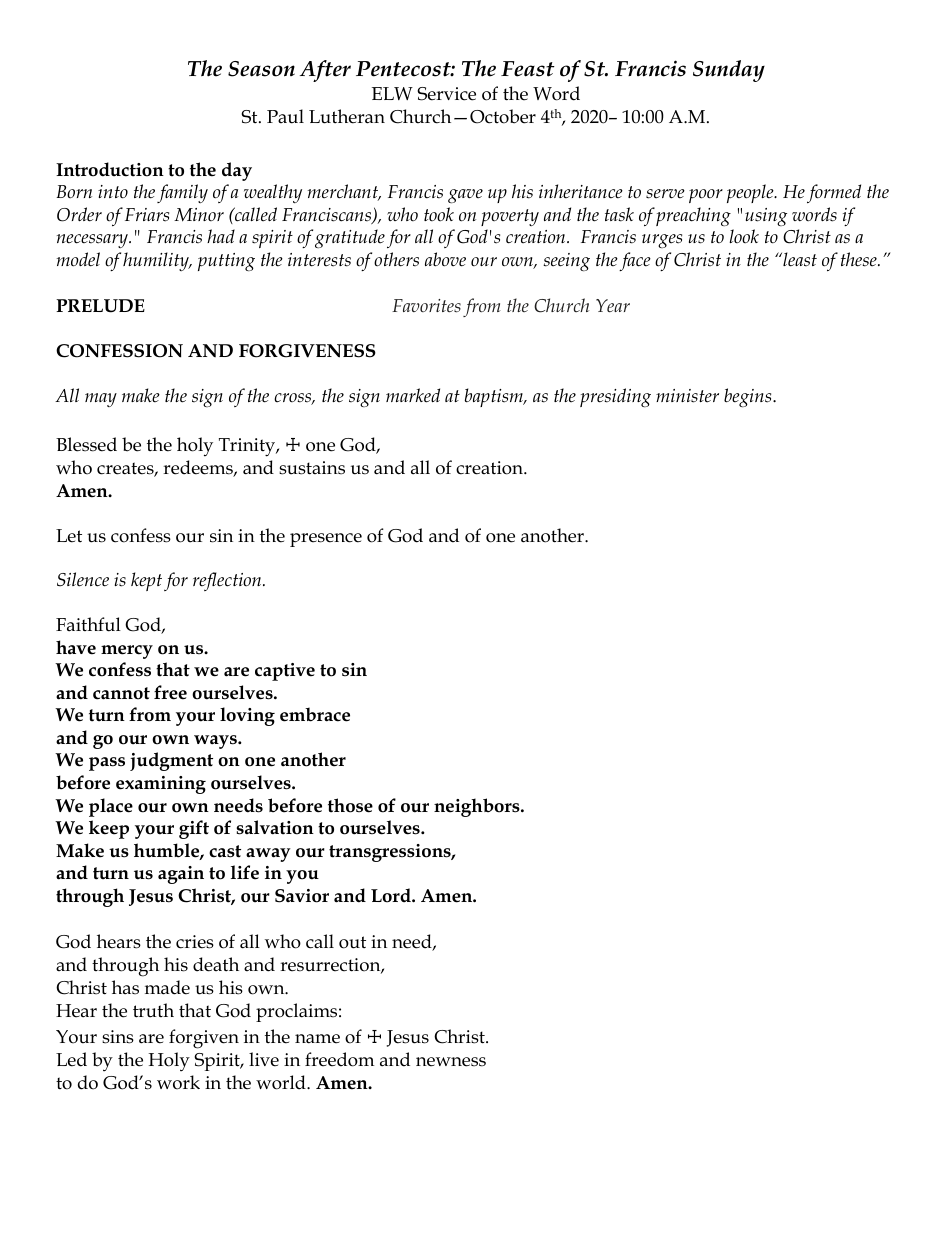 The height and width of the document is (1233, 952). What do you see at coordinates (478, 807) in the document?
I see `neighbors` at bounding box center [478, 807].
